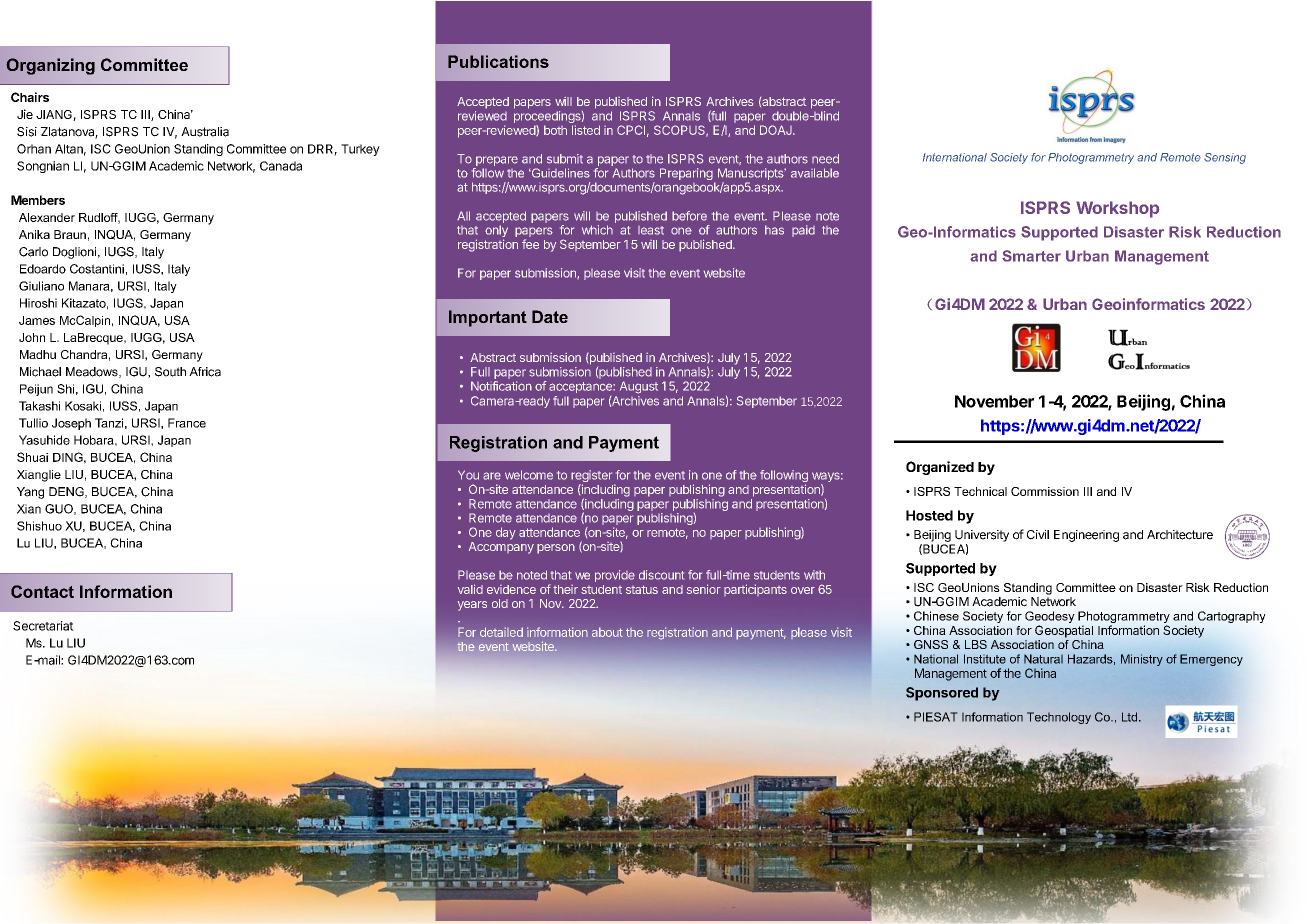 This page has height=924, width=1308. Describe the element at coordinates (607, 632) in the page. I see `about` at that location.
